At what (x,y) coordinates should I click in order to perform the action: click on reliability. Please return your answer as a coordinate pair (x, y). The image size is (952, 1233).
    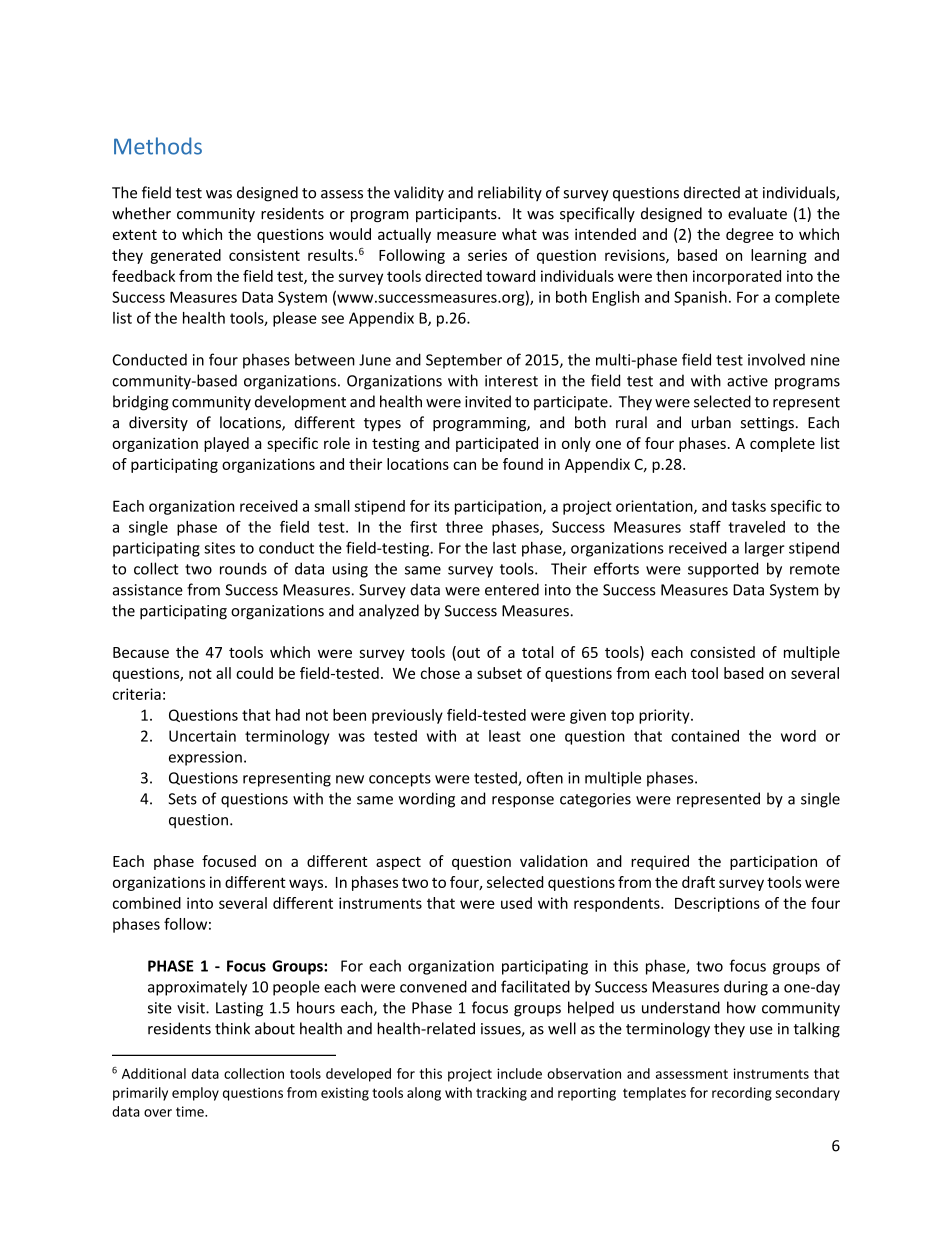
    Looking at the image, I should click on (510, 193).
